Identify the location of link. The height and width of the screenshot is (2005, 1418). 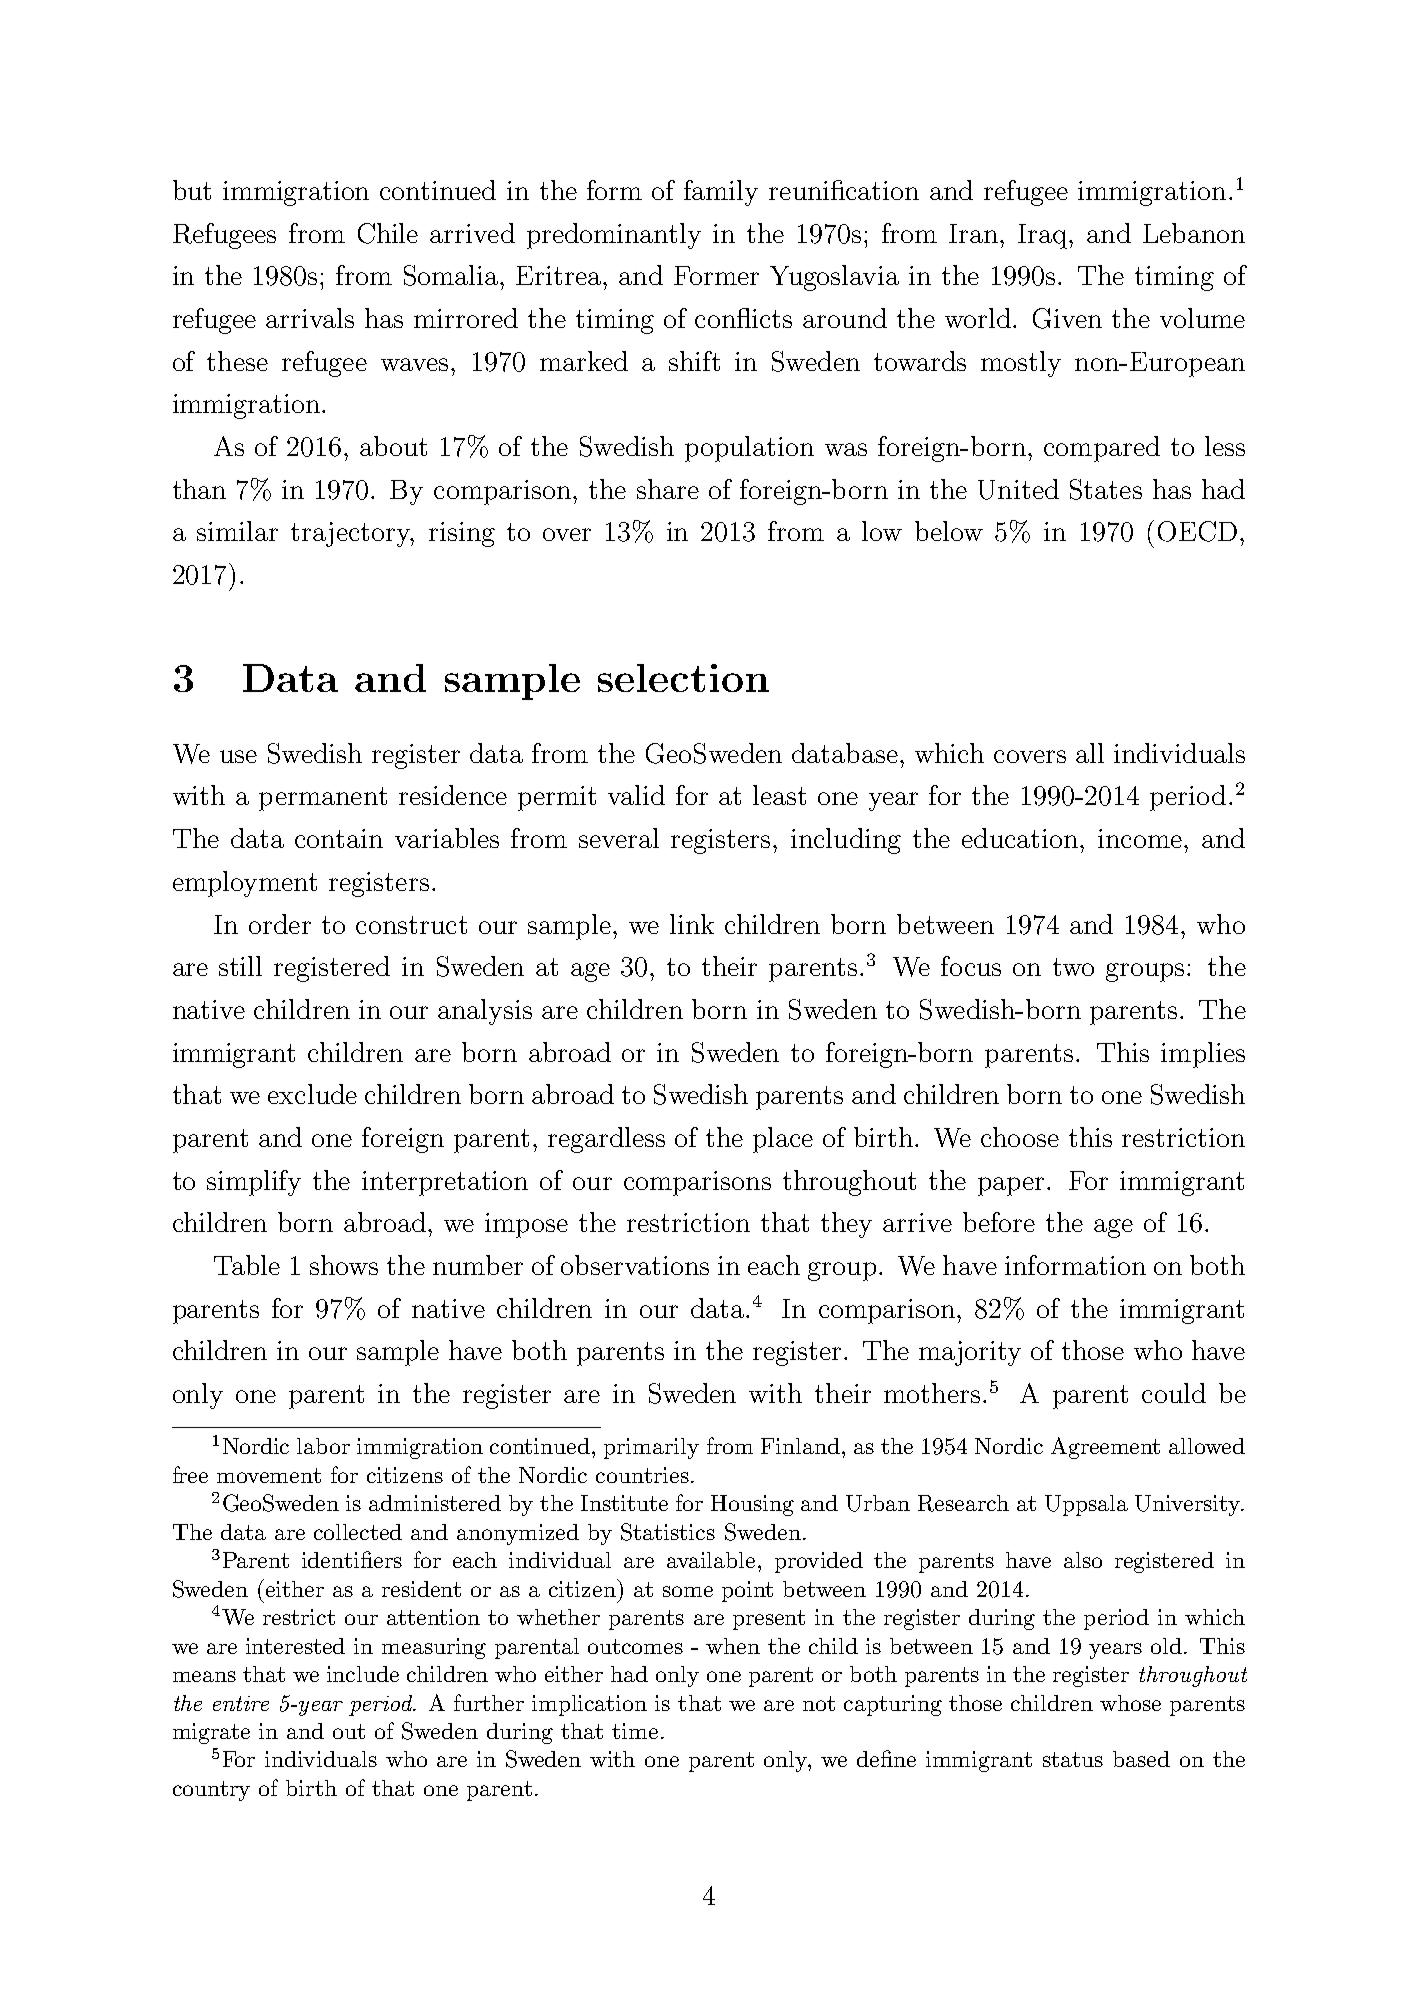
(692, 924).
